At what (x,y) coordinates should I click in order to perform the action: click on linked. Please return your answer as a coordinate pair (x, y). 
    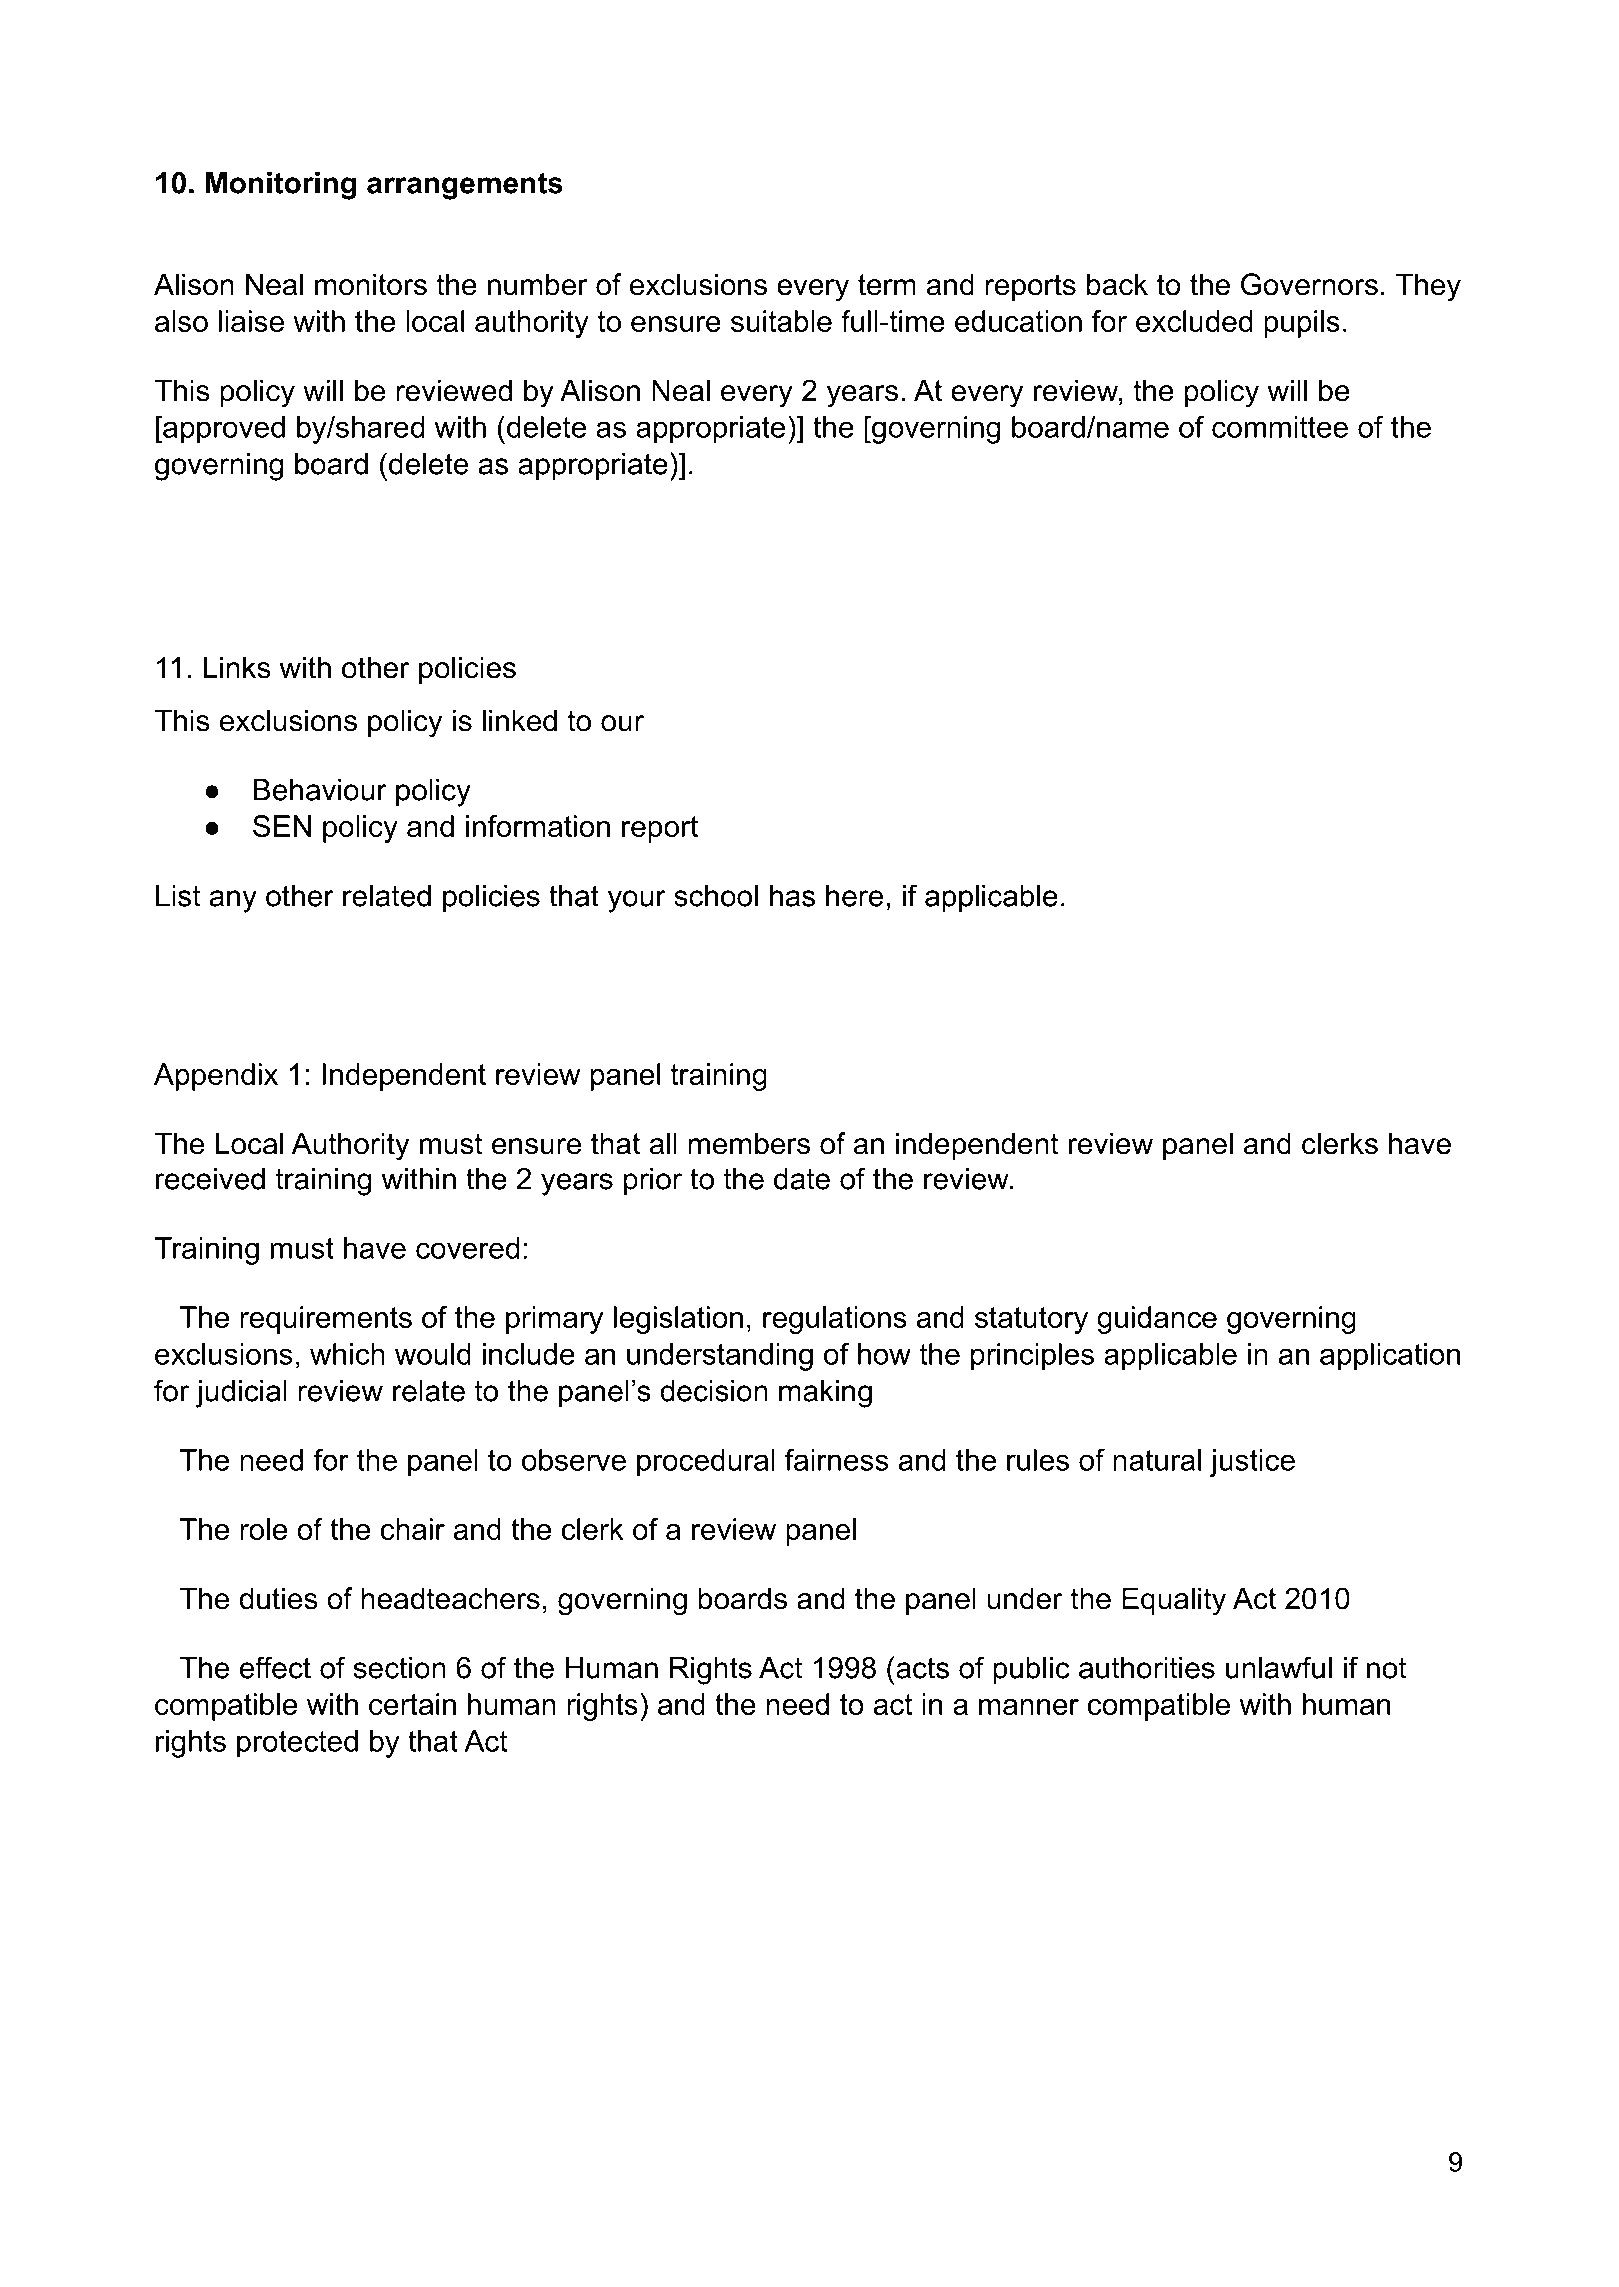
    Looking at the image, I should click on (520, 720).
